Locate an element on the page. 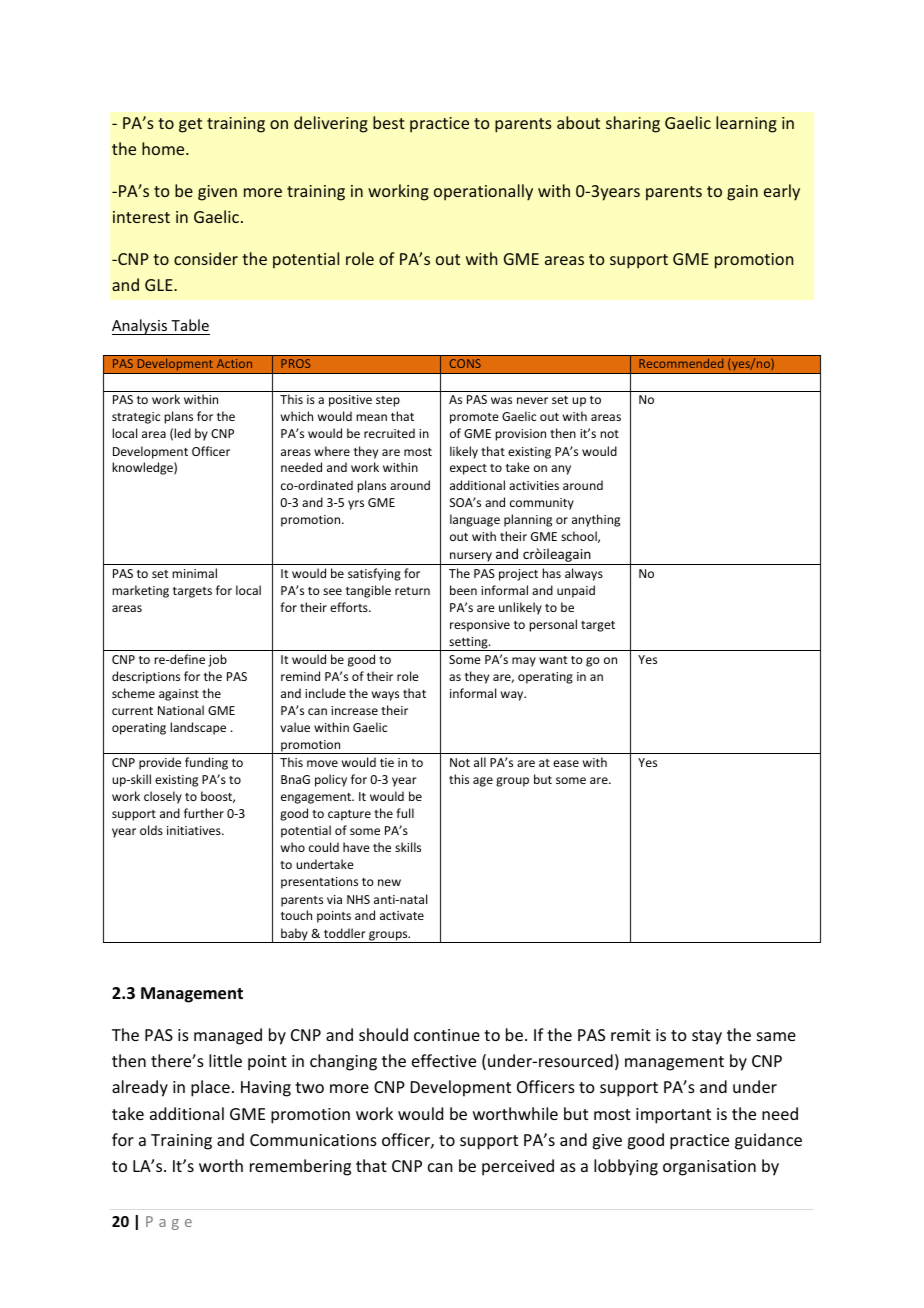 This page has width=924, height=1308. place is located at coordinates (210, 1088).
